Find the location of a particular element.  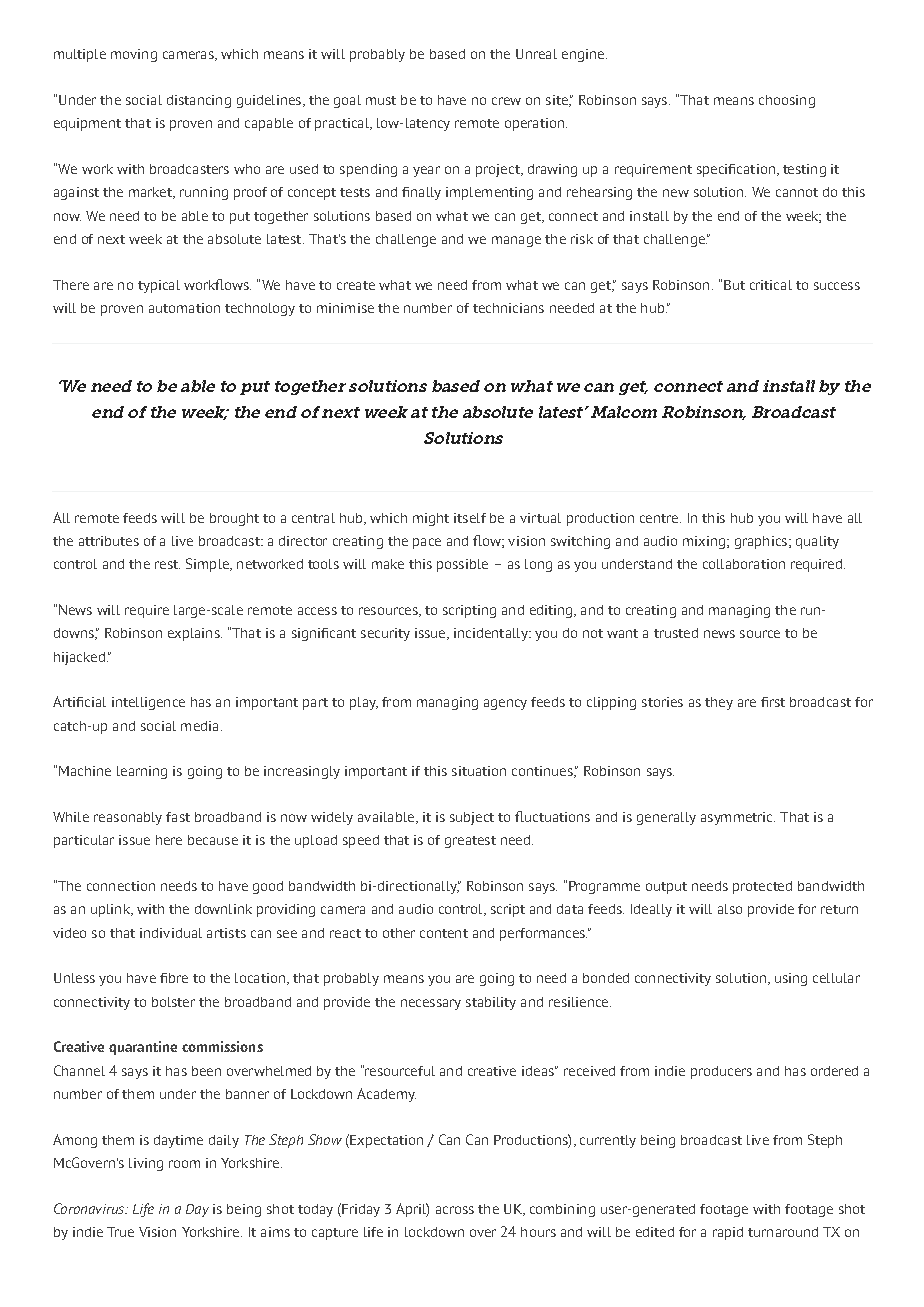

explains is located at coordinates (195, 634).
